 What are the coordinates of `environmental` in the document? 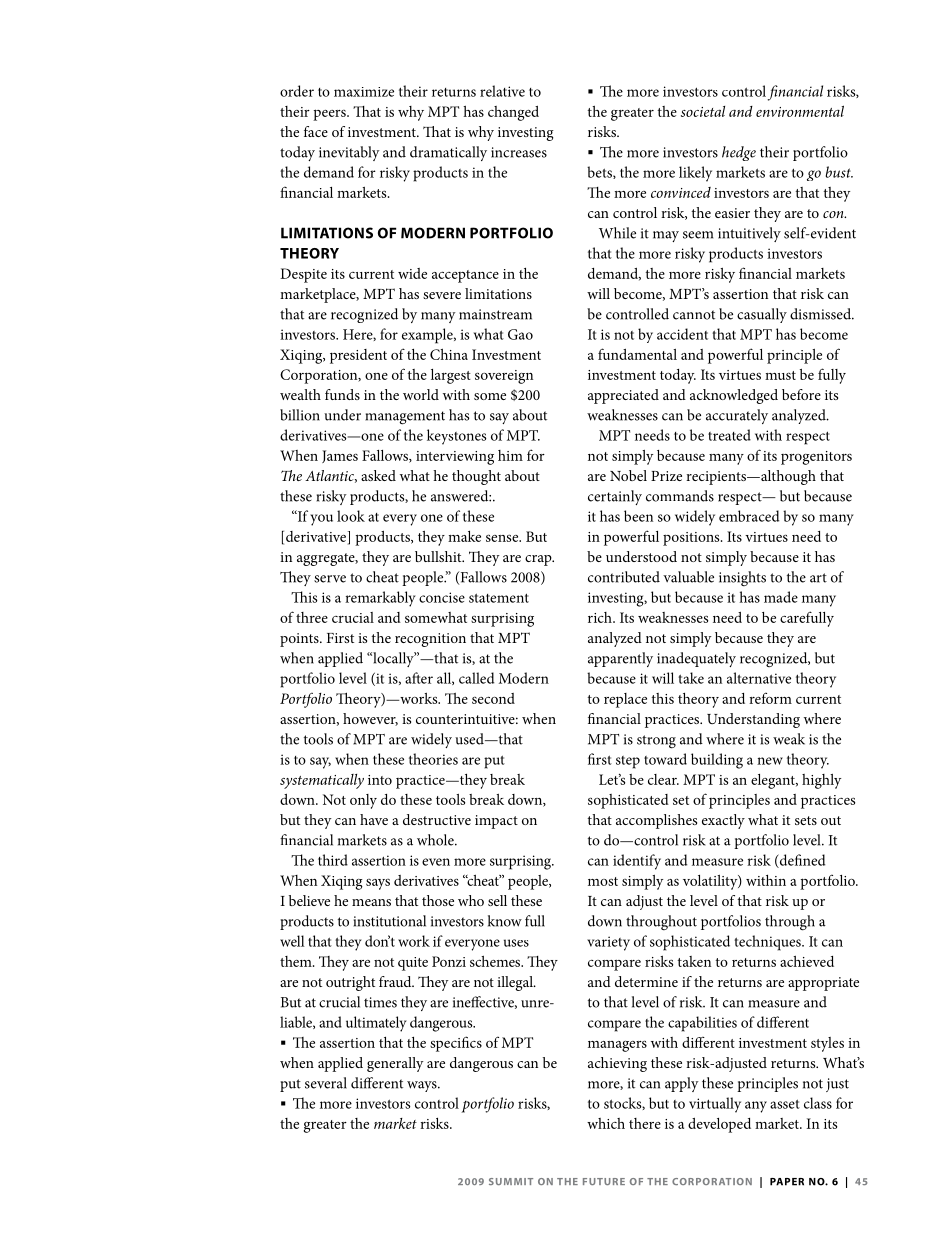 It's located at (800, 111).
